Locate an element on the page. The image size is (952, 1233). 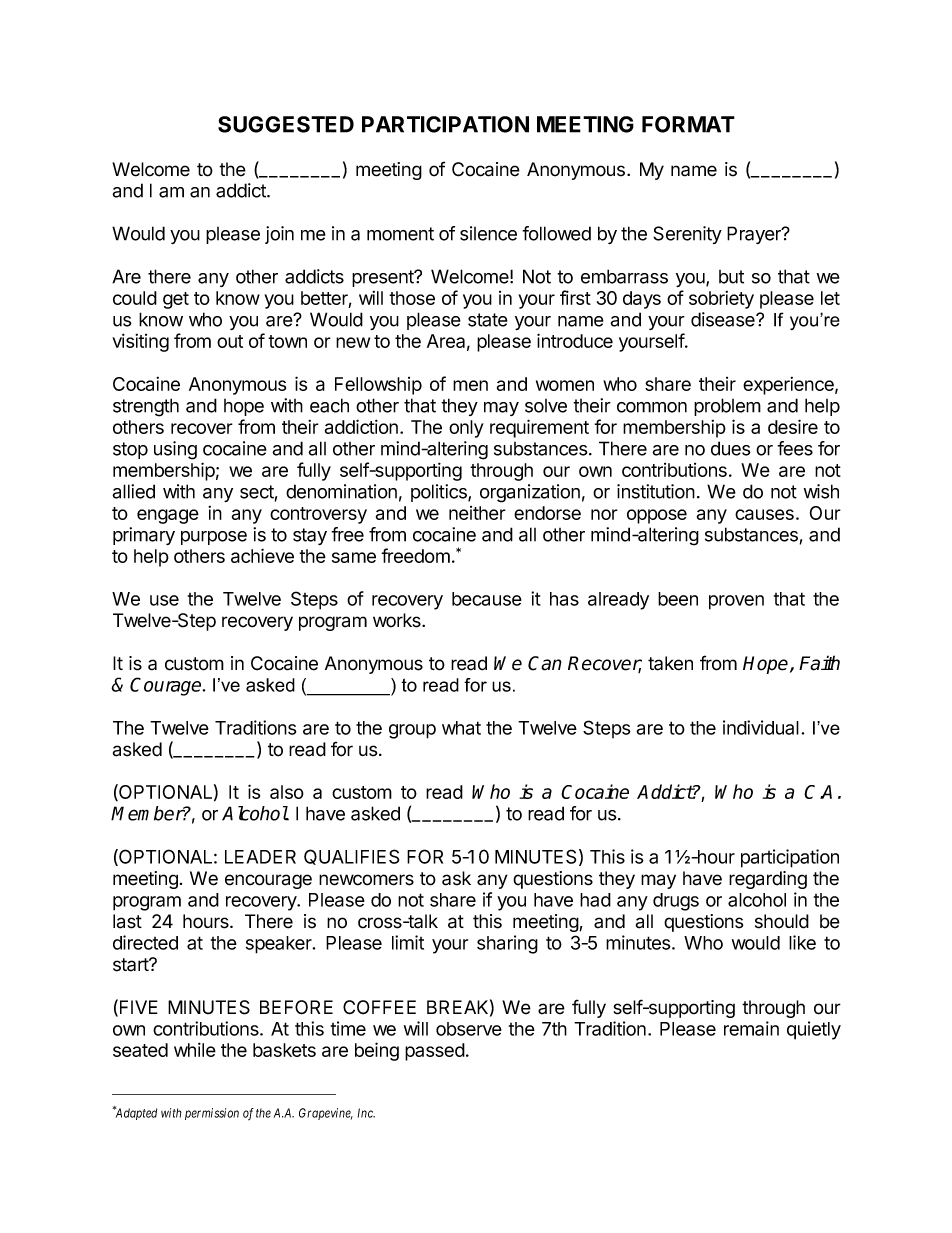
LEADER is located at coordinates (260, 857).
